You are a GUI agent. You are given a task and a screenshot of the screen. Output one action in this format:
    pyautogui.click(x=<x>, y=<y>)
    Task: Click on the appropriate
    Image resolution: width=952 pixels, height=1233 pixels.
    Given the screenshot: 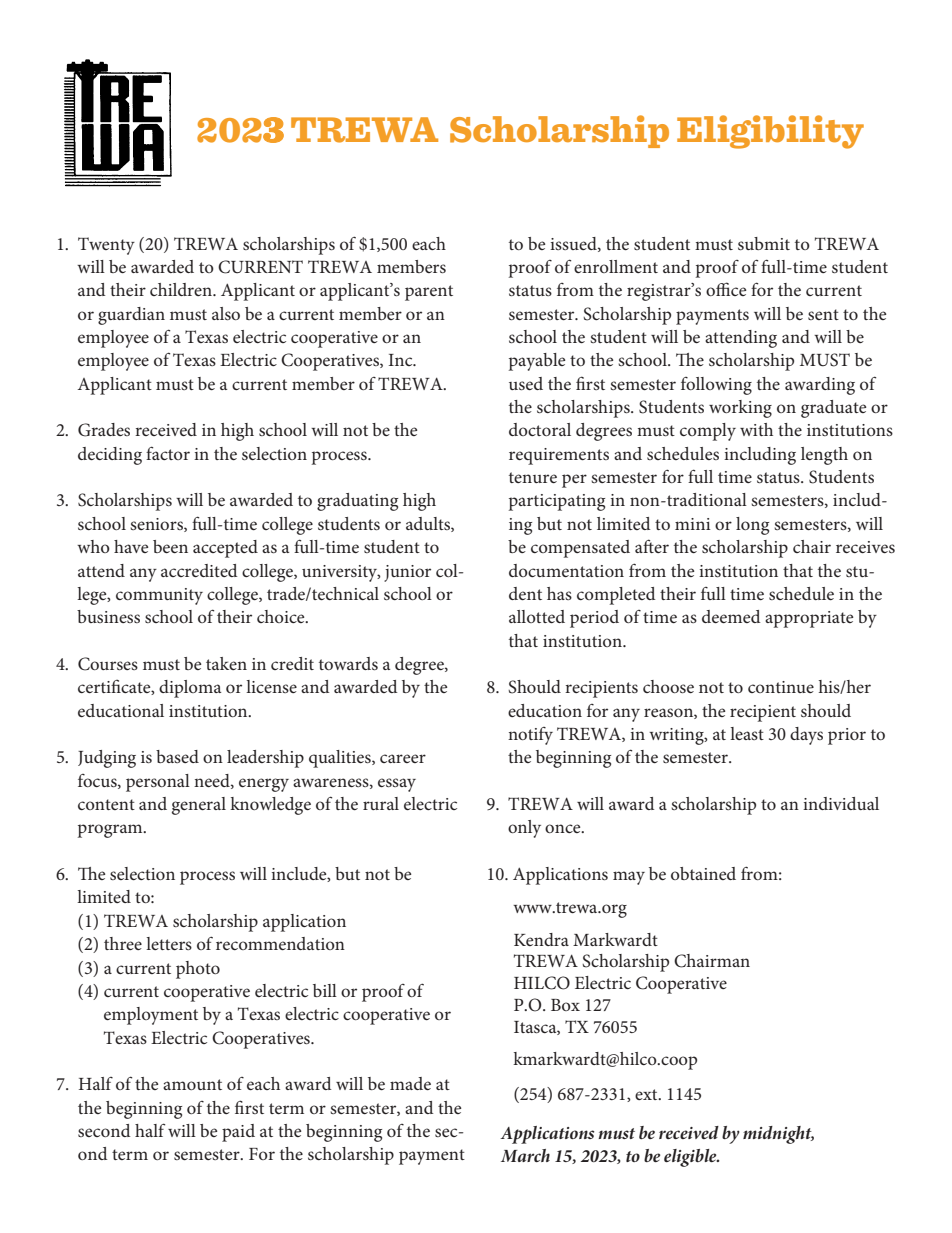 What is the action you would take?
    pyautogui.click(x=809, y=619)
